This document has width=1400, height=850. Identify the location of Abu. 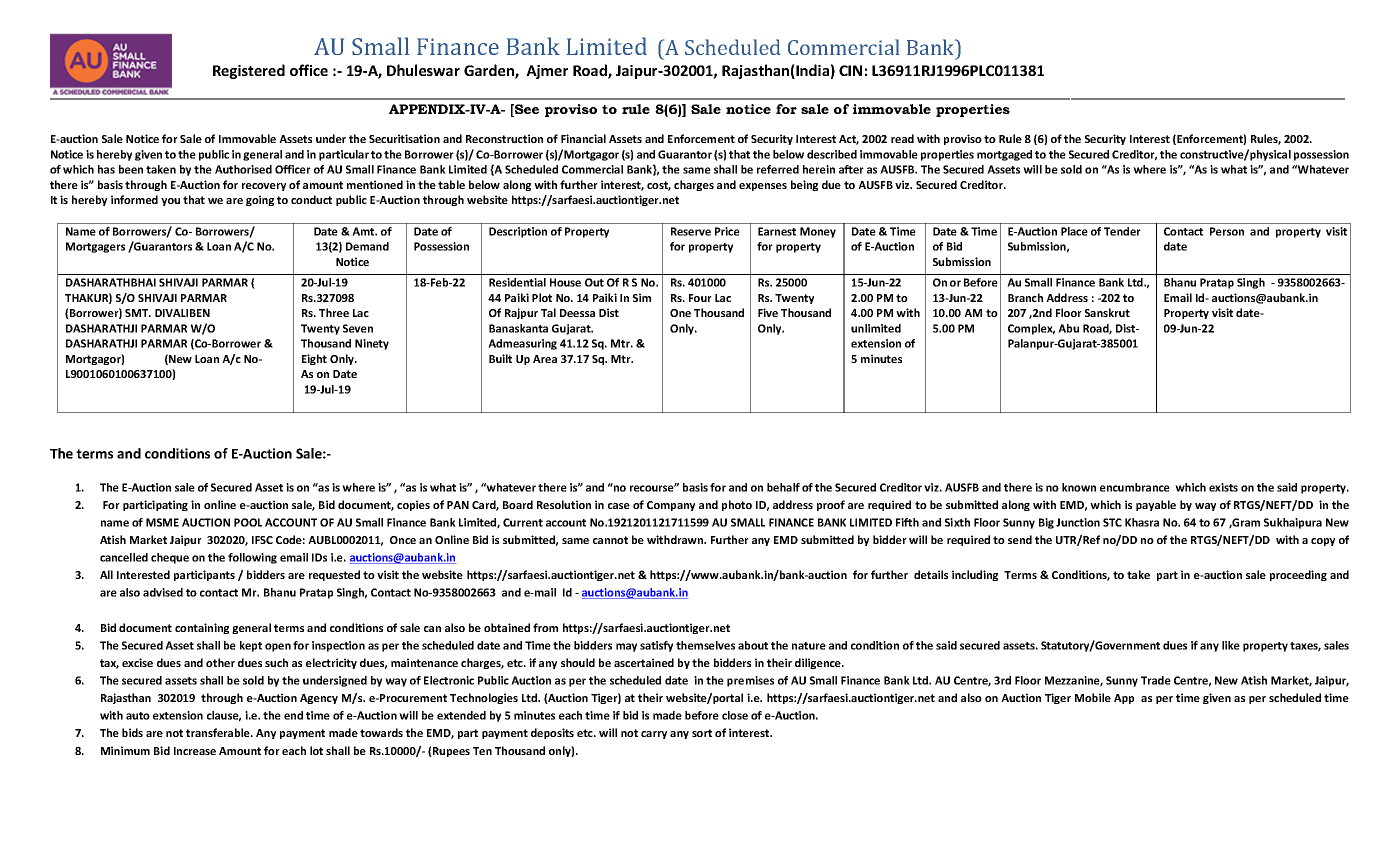
(1068, 328).
